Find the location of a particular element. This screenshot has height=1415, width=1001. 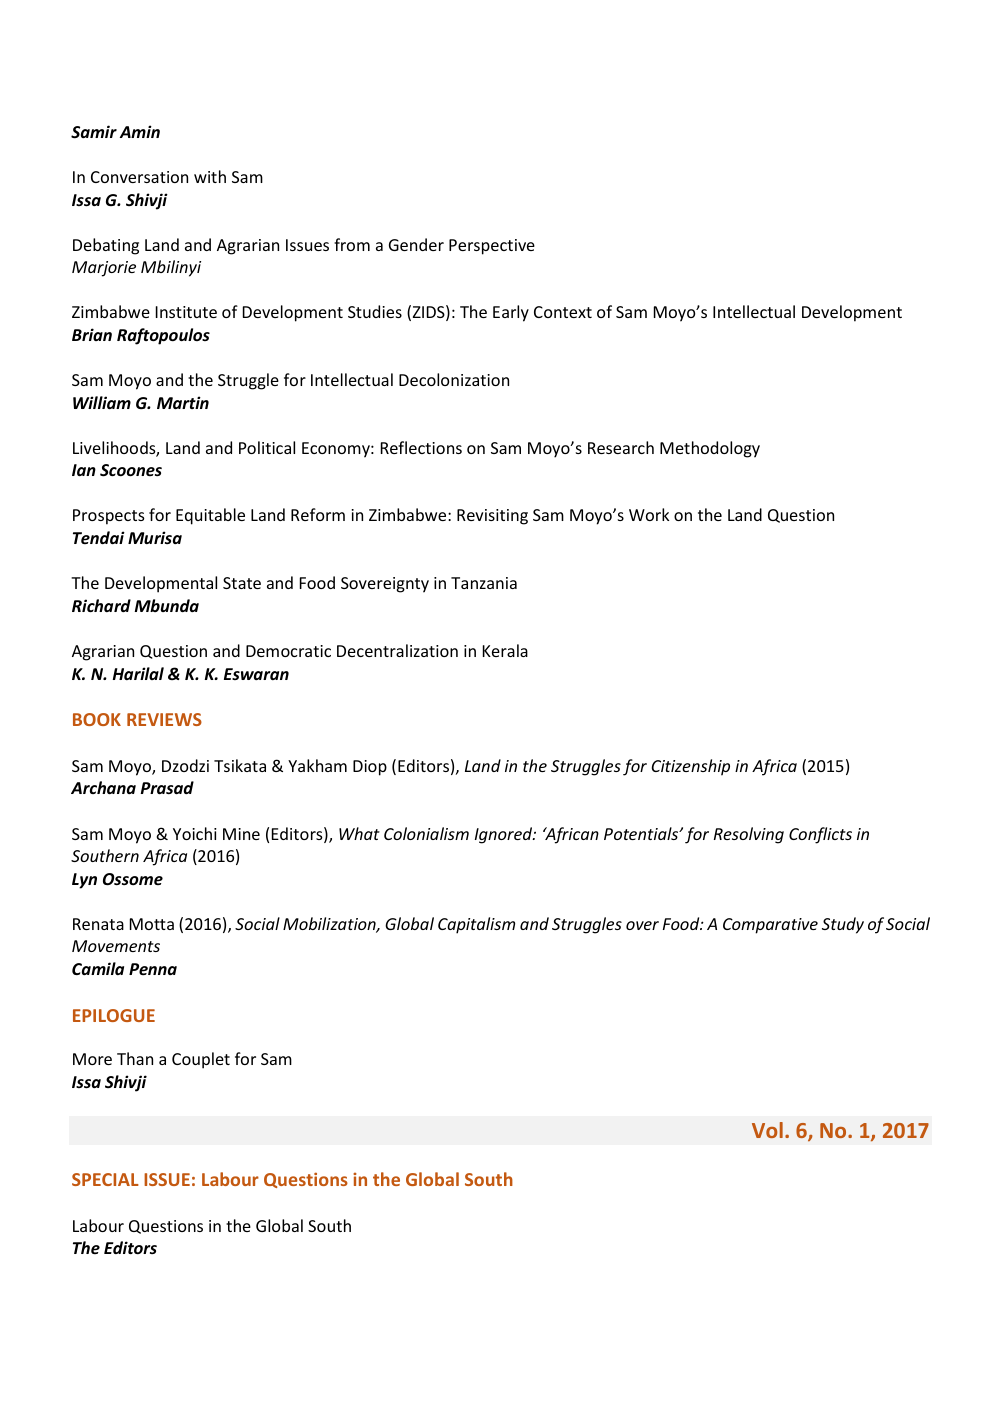

Revisiting is located at coordinates (492, 517).
